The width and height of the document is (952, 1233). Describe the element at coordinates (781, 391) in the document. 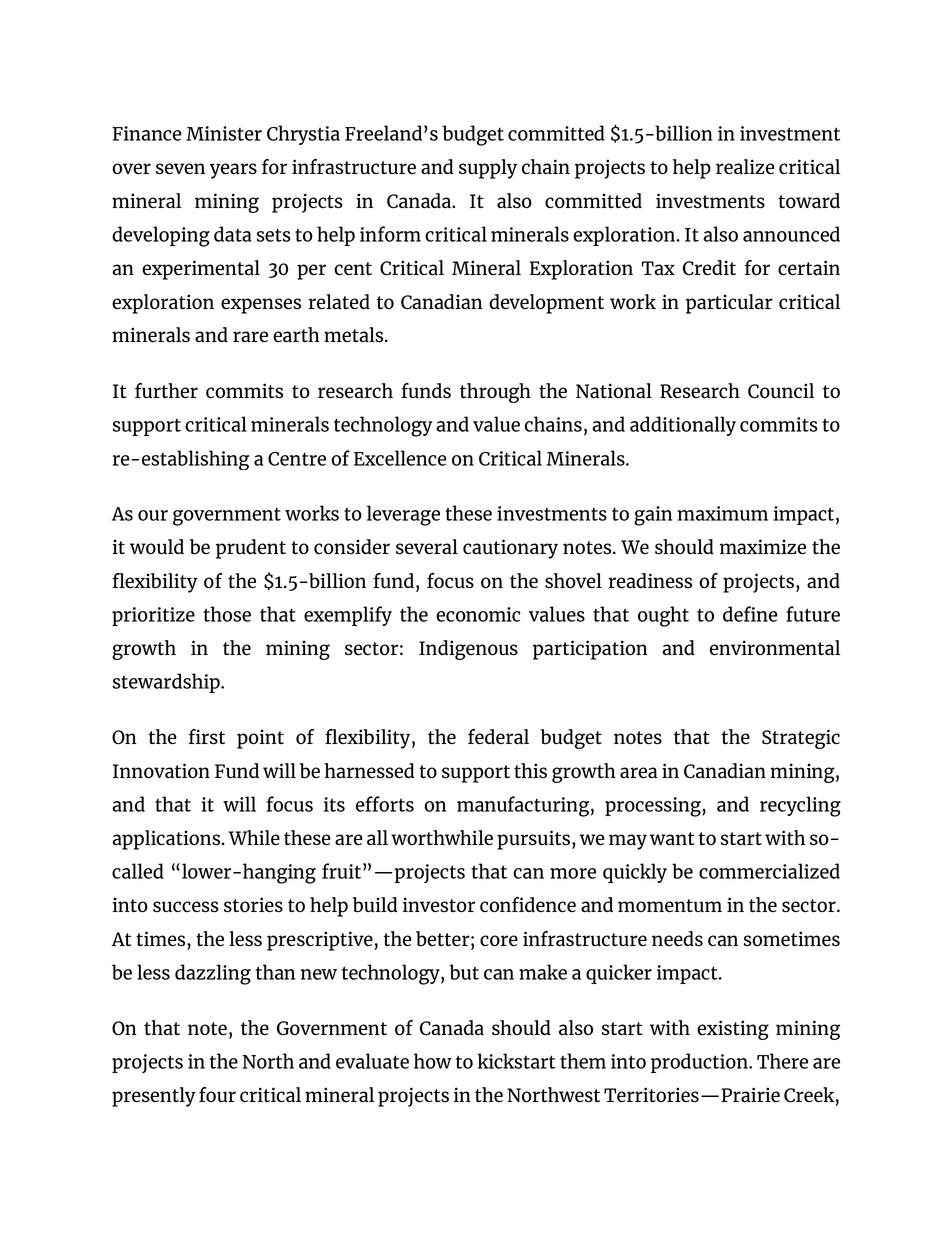

I see `Council` at that location.
